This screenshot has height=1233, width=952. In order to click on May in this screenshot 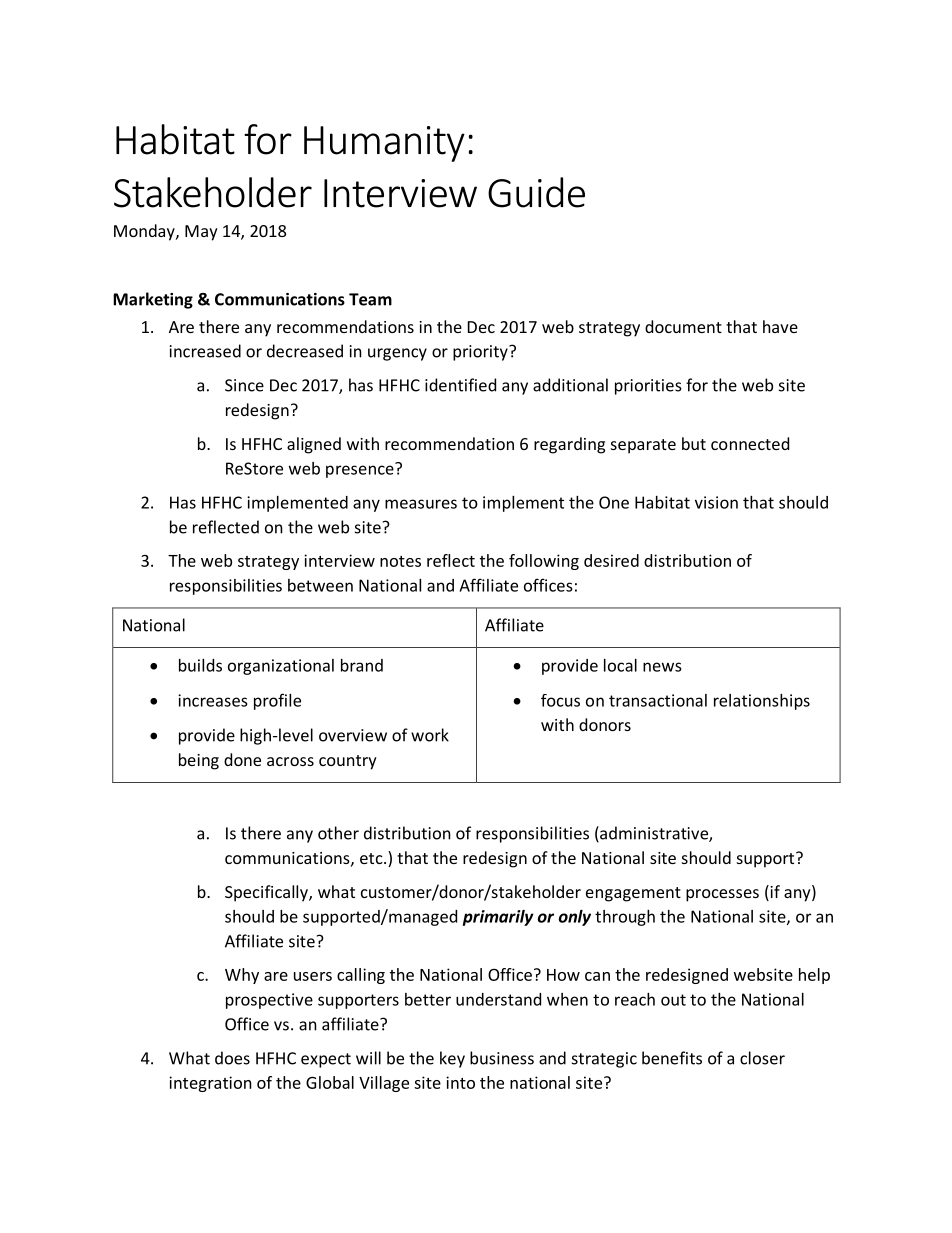, I will do `click(201, 233)`.
